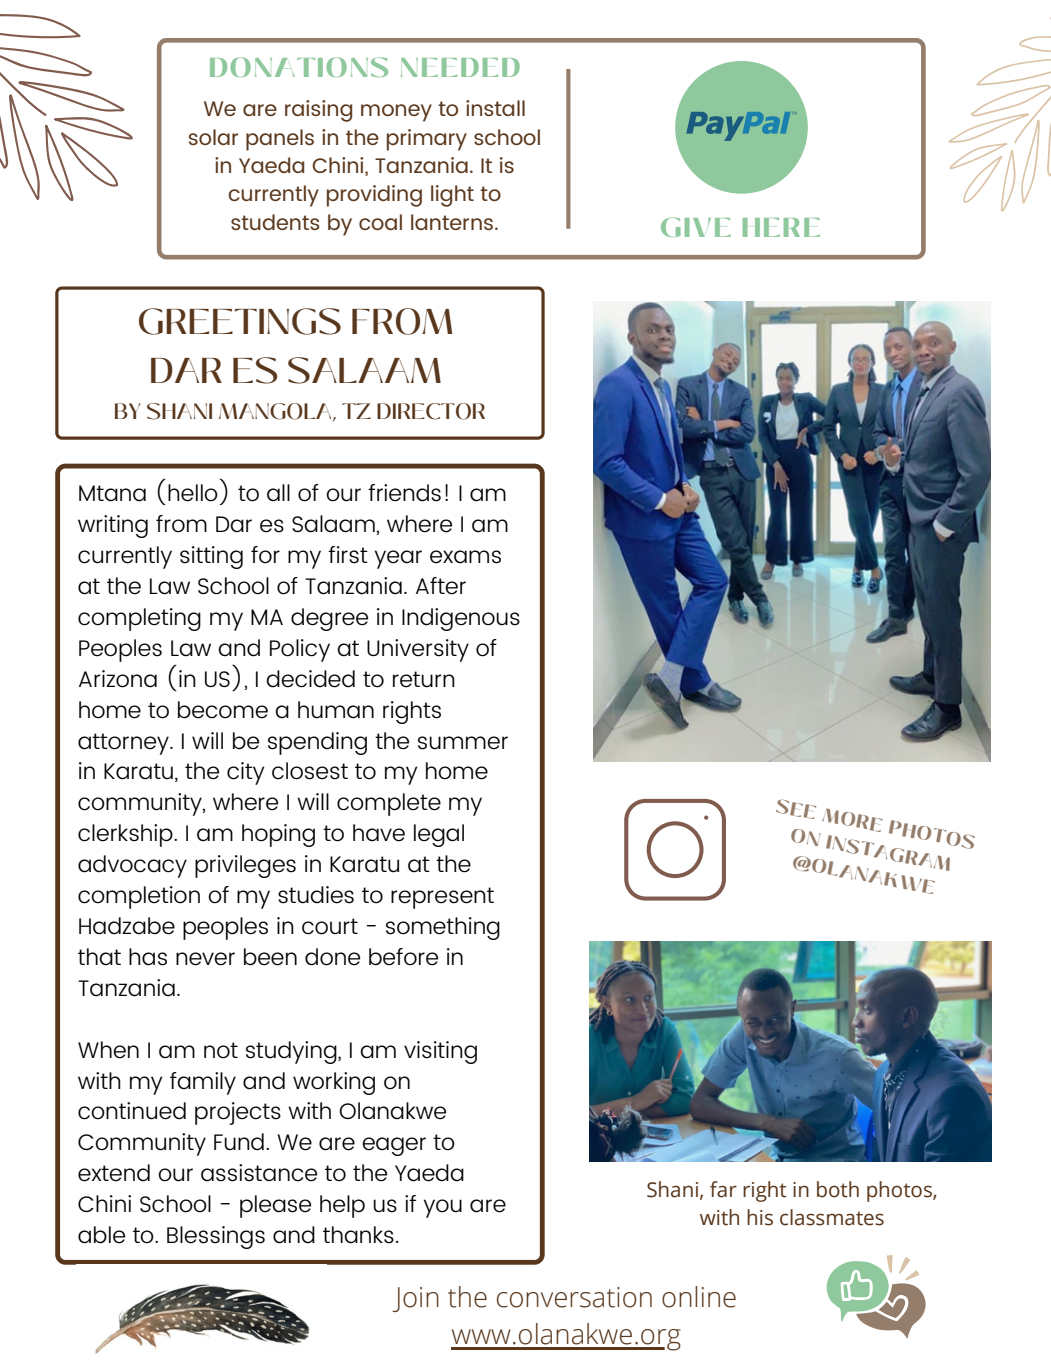 Image resolution: width=1051 pixels, height=1360 pixels. I want to click on solar, so click(213, 137).
